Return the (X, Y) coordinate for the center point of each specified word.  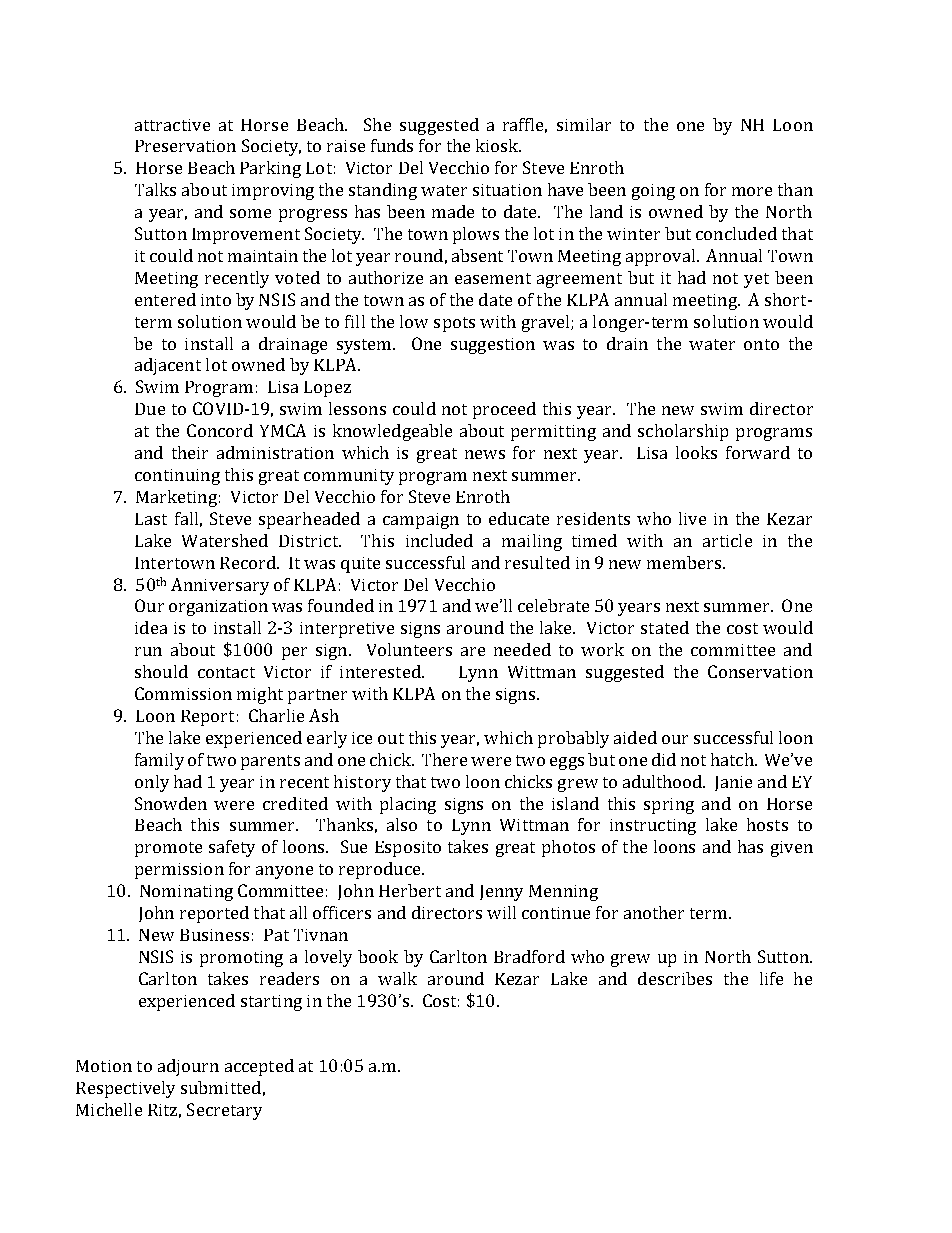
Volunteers (409, 649)
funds (392, 145)
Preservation (185, 146)
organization (218, 608)
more (752, 191)
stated (665, 627)
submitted (221, 1087)
